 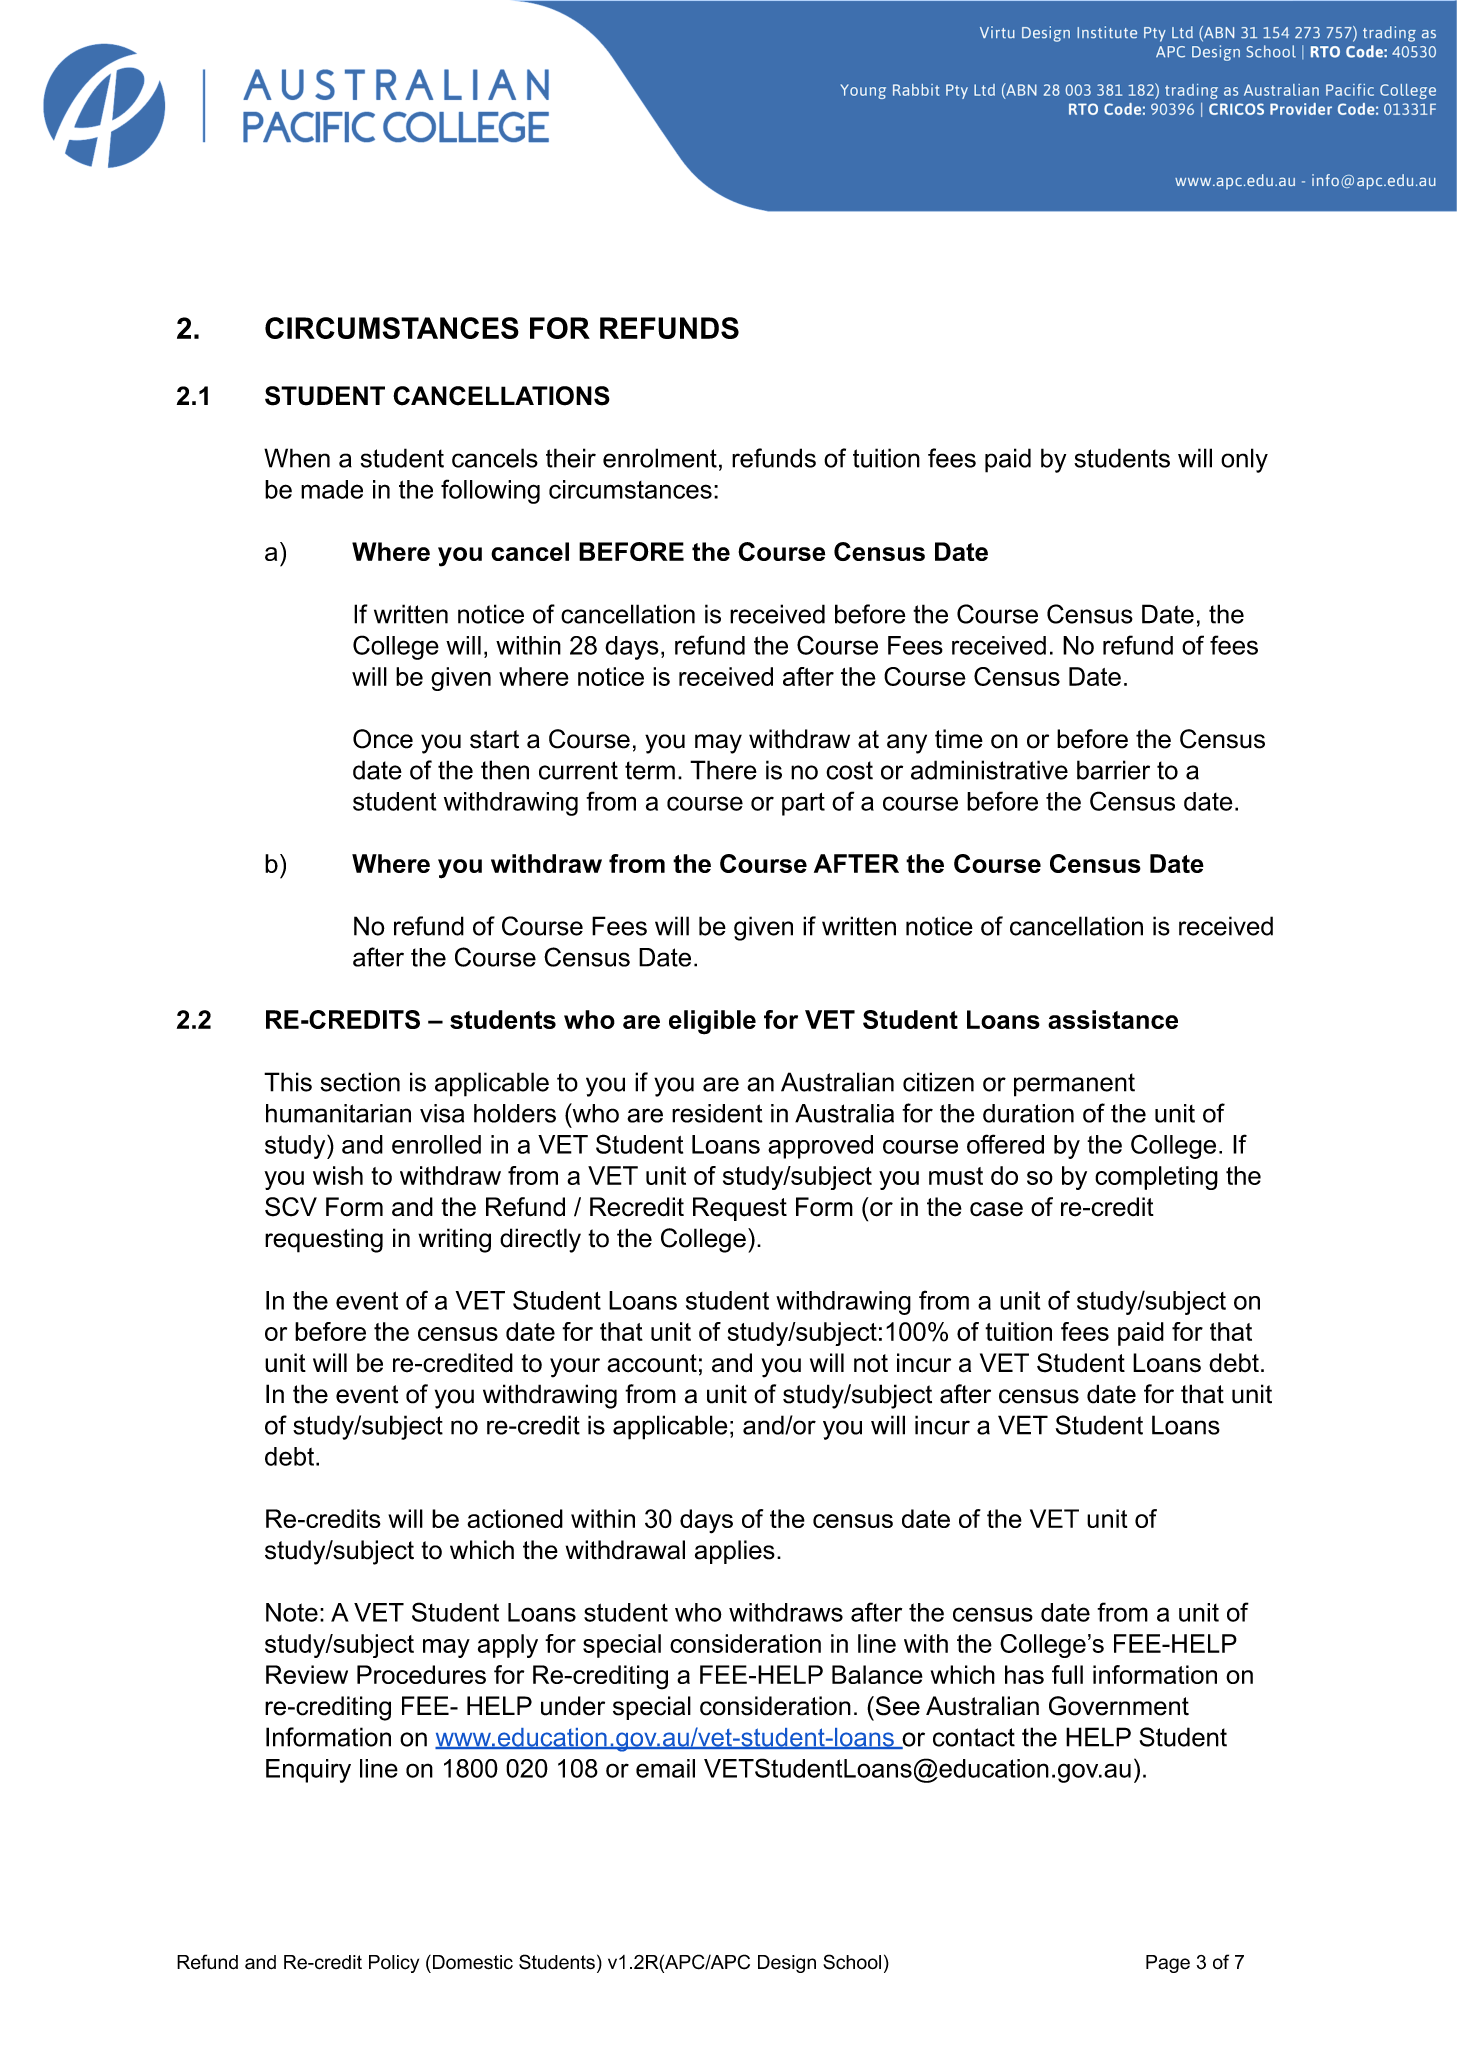 I want to click on Page, so click(x=1168, y=1964).
